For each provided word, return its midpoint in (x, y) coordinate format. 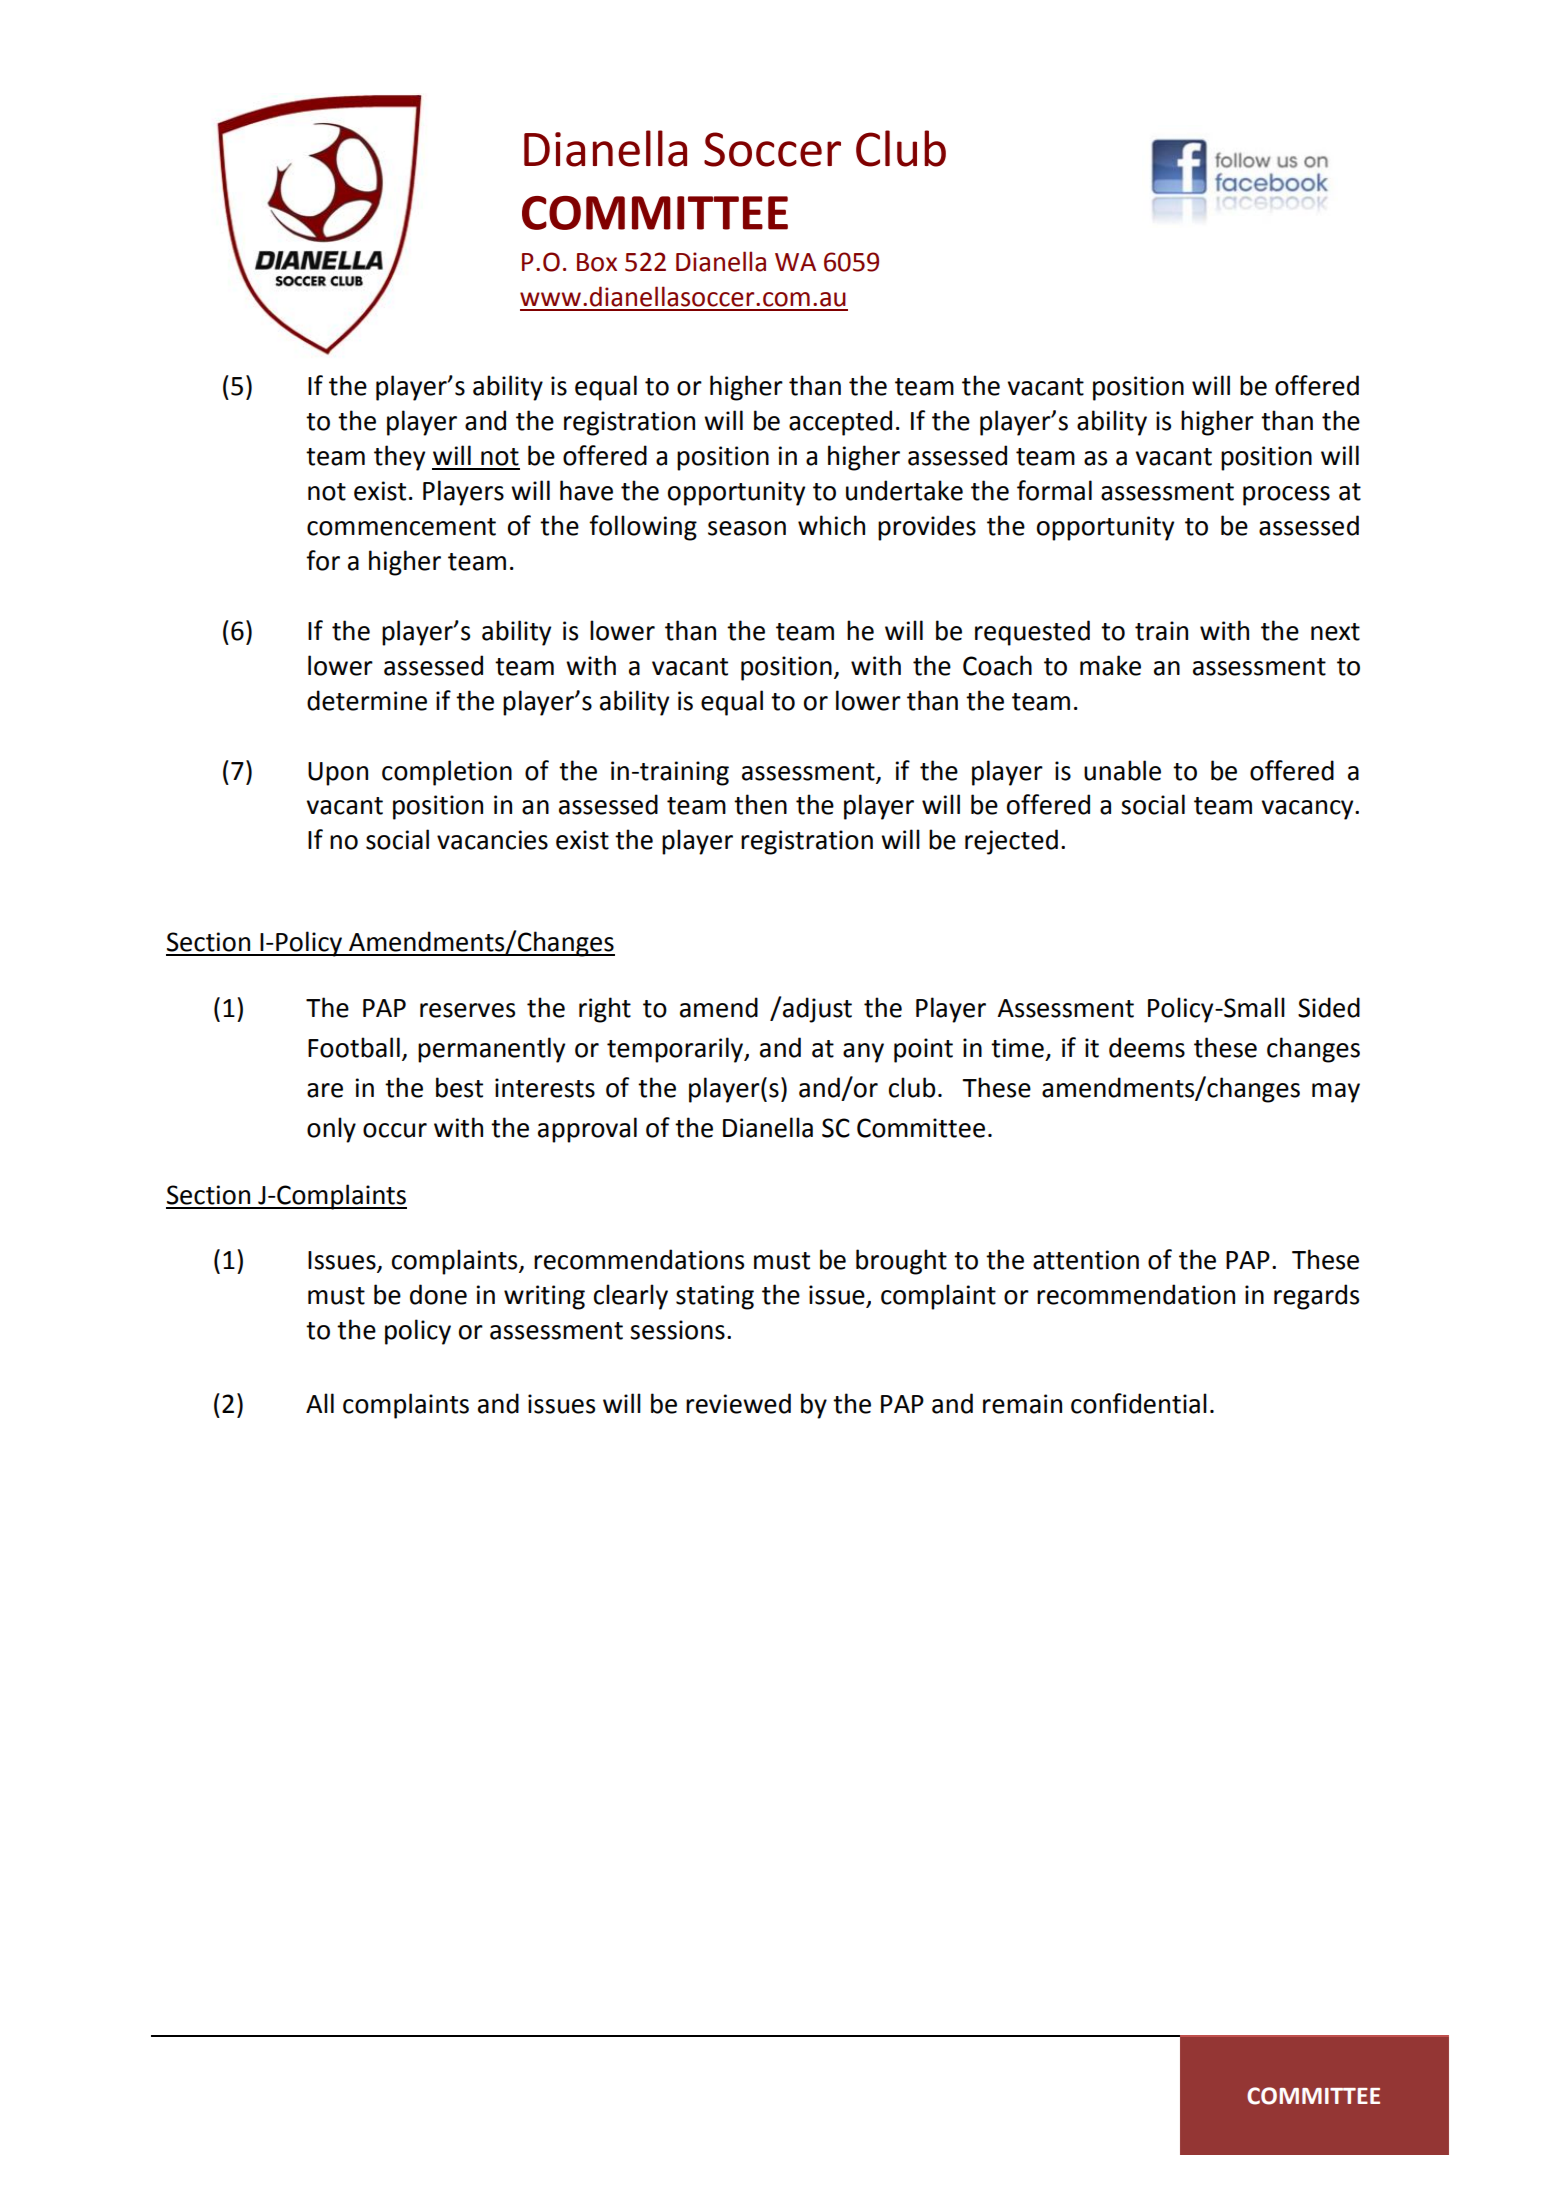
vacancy (1309, 810)
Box (597, 262)
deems (1147, 1047)
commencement (401, 527)
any (863, 1053)
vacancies (492, 840)
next (1335, 632)
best (459, 1087)
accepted (840, 423)
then (760, 804)
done (438, 1294)
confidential (1139, 1403)
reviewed (738, 1403)
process (1286, 496)
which (831, 525)
